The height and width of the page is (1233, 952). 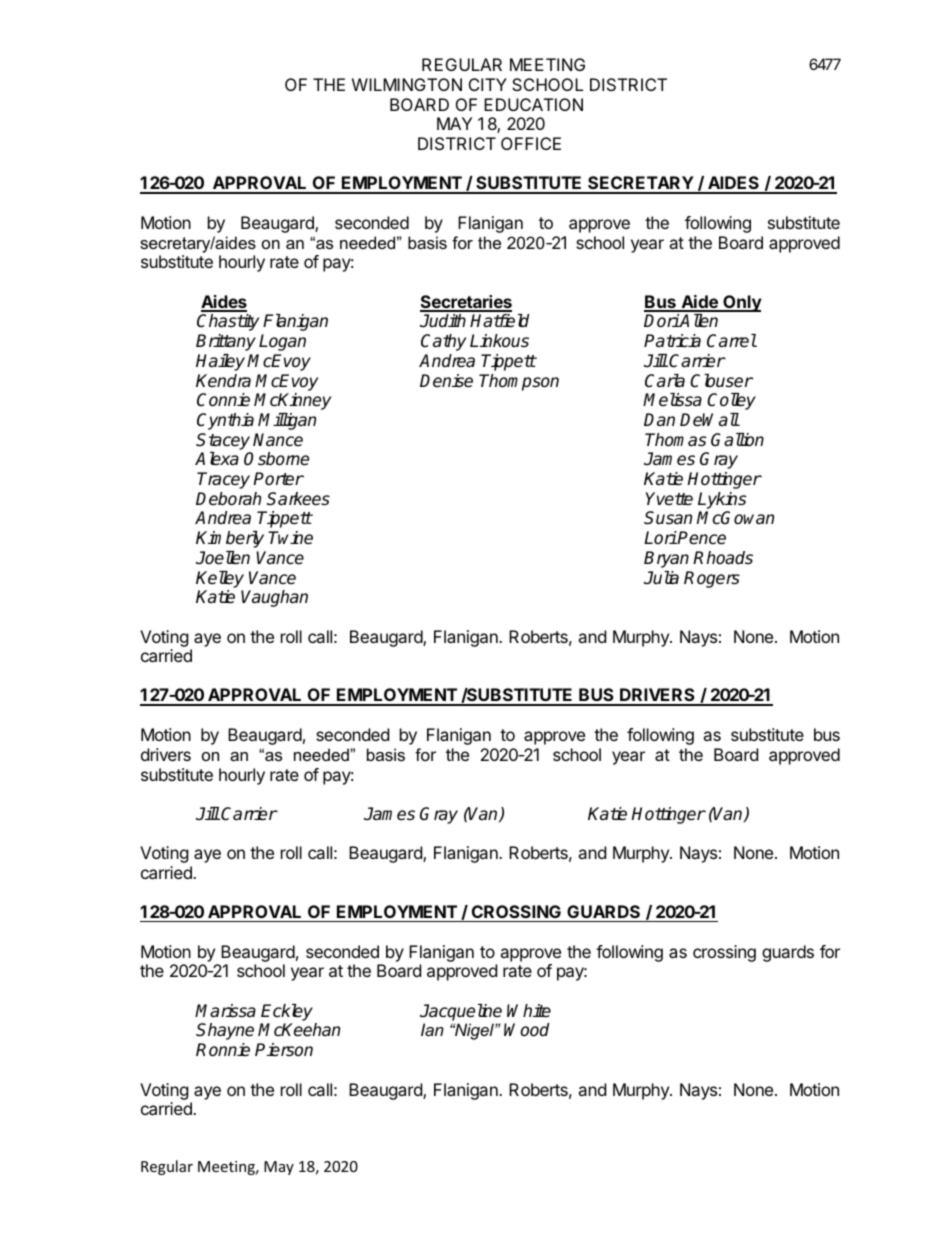 What do you see at coordinates (488, 84) in the page?
I see `CITY` at bounding box center [488, 84].
